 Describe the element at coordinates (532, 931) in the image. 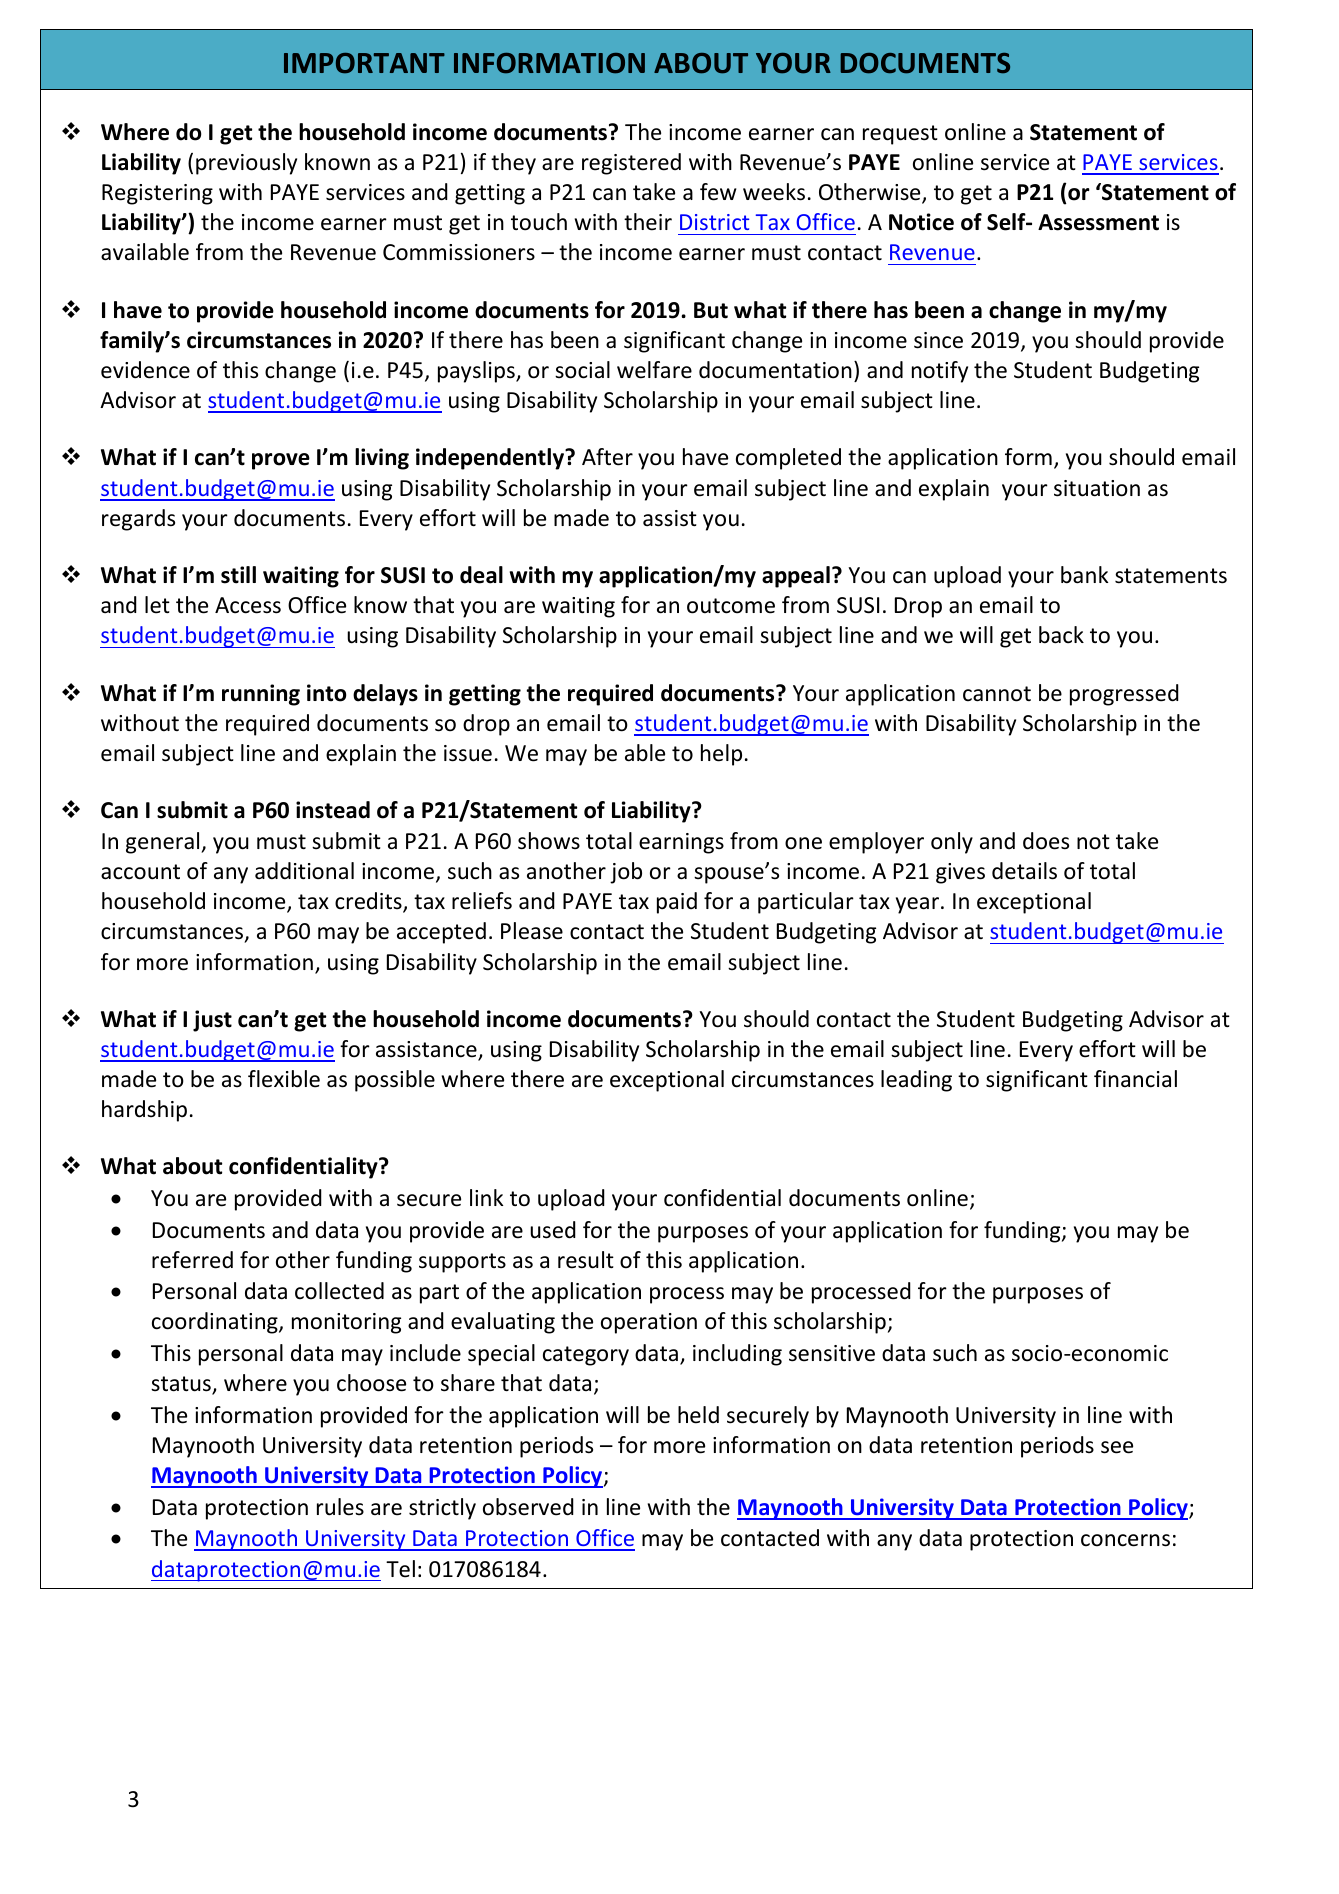

I see `Please` at that location.
